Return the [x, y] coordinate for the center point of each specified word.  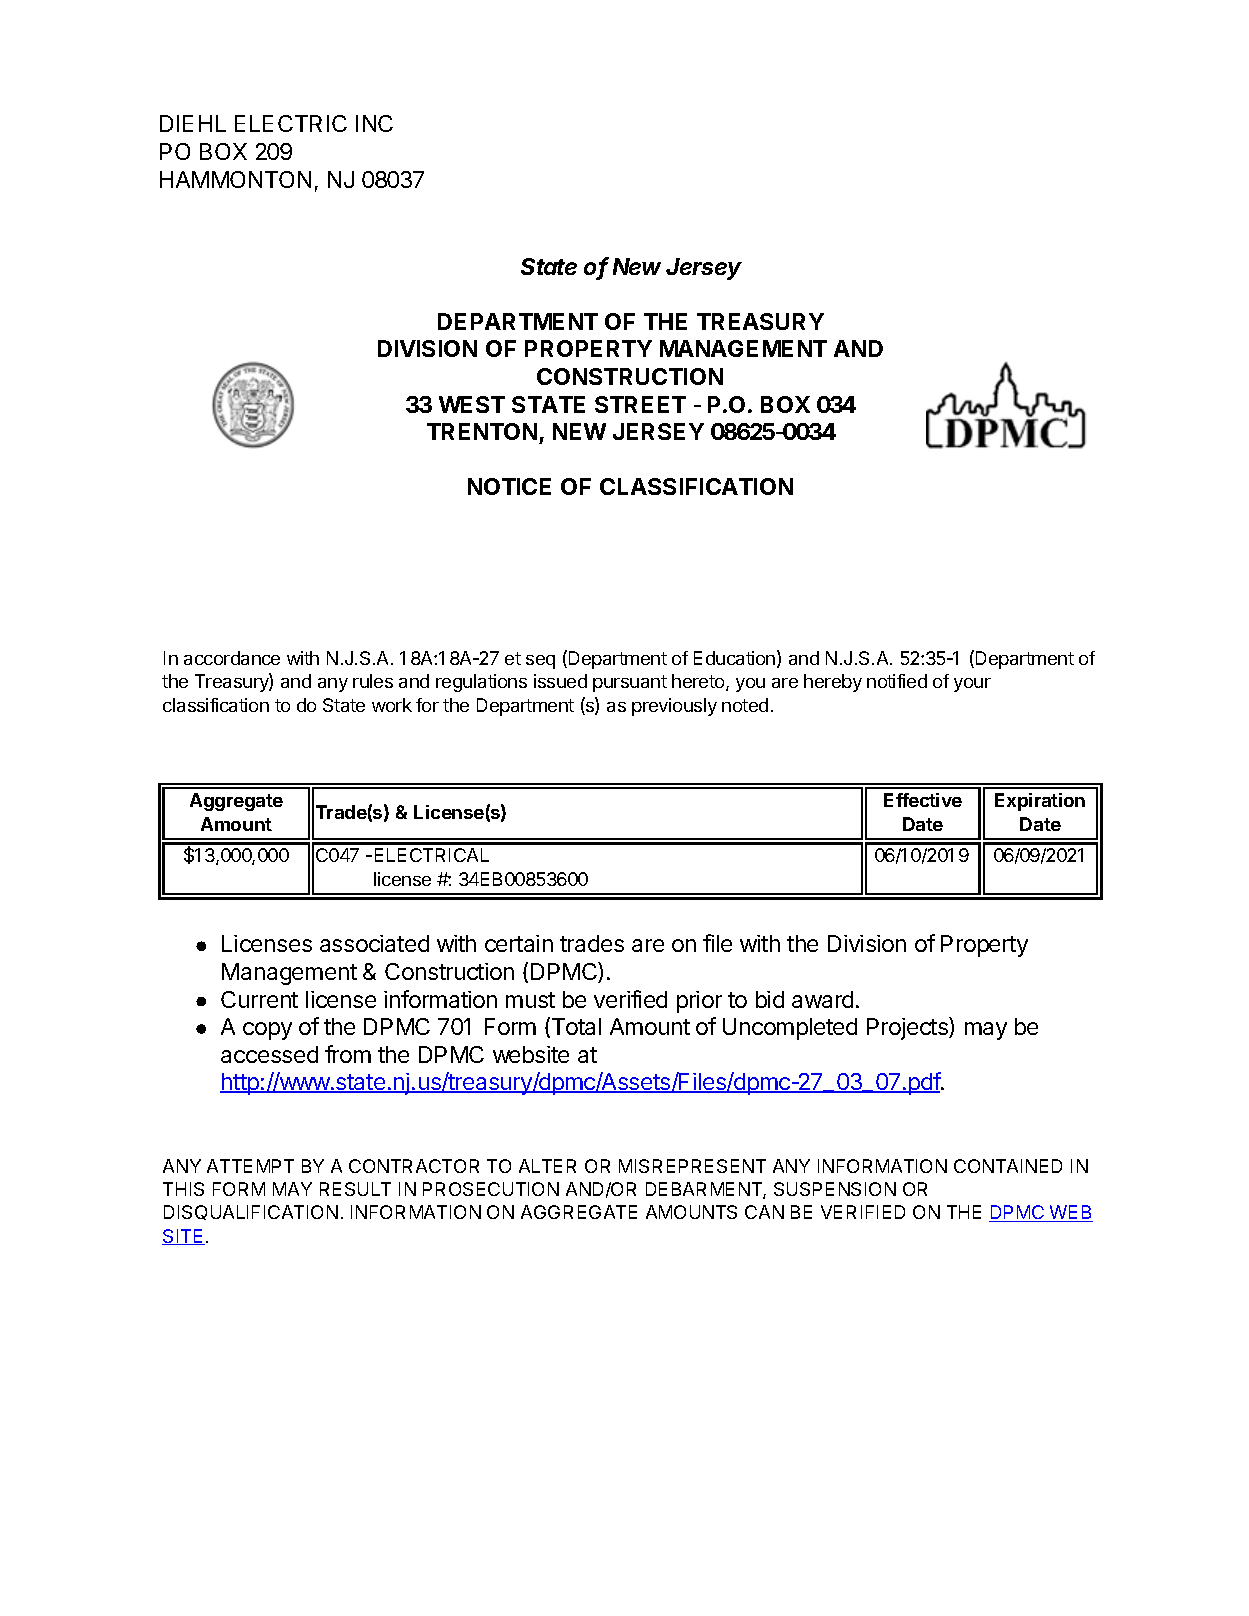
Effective [923, 800]
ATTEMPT [250, 1166]
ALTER [547, 1166]
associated [374, 943]
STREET [640, 404]
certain [519, 943]
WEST [472, 404]
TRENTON [482, 431]
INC [374, 123]
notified [897, 681]
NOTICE [509, 486]
